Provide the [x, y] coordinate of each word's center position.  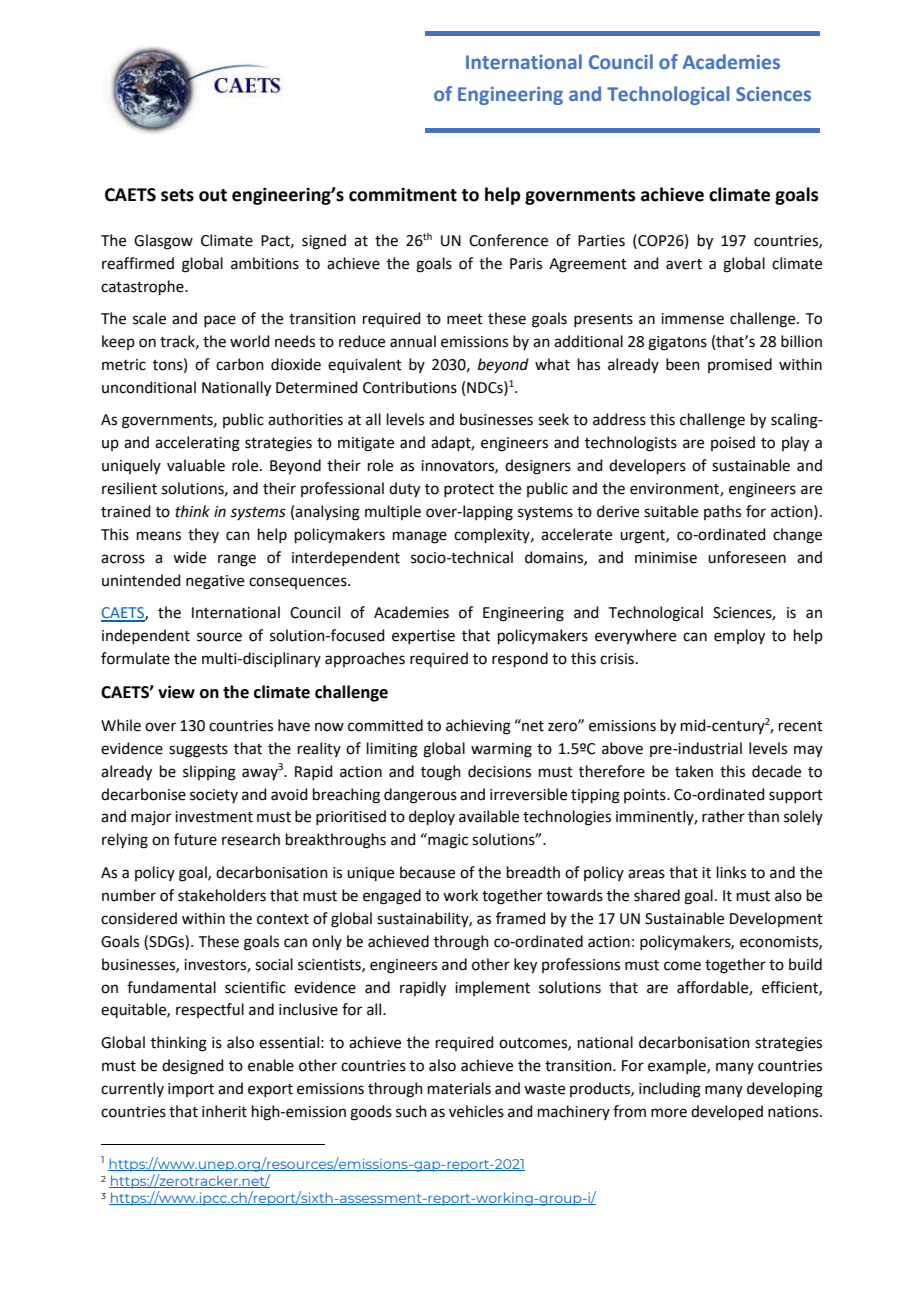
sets [177, 195]
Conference [508, 240]
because [427, 872]
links [731, 872]
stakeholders [222, 895]
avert [684, 264]
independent [146, 636]
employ [739, 637]
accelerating [197, 444]
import [191, 1090]
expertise [423, 637]
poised [733, 443]
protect [469, 490]
